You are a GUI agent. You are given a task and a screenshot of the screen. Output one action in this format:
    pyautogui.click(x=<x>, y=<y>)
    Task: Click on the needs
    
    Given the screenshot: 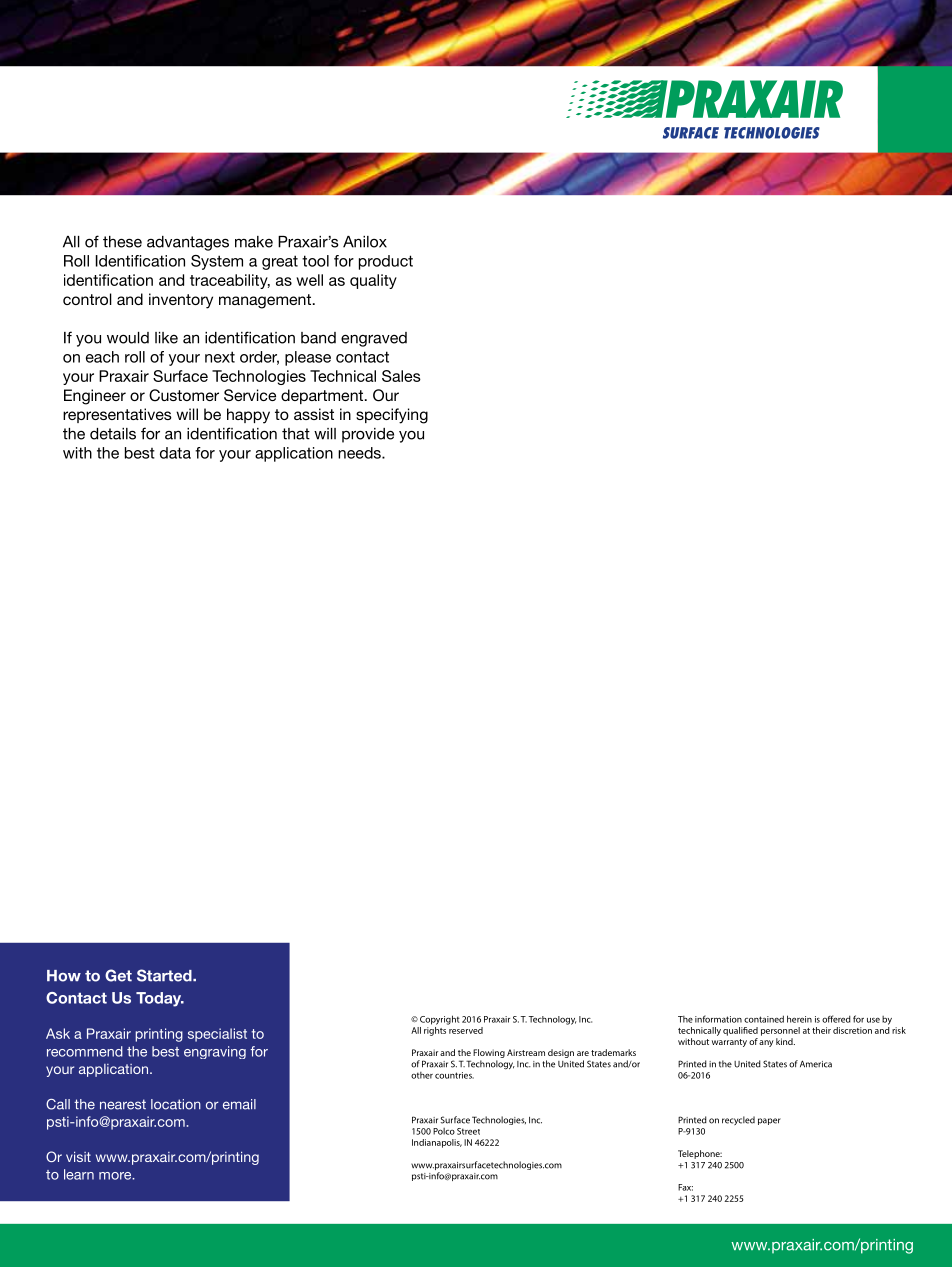 What is the action you would take?
    pyautogui.click(x=360, y=453)
